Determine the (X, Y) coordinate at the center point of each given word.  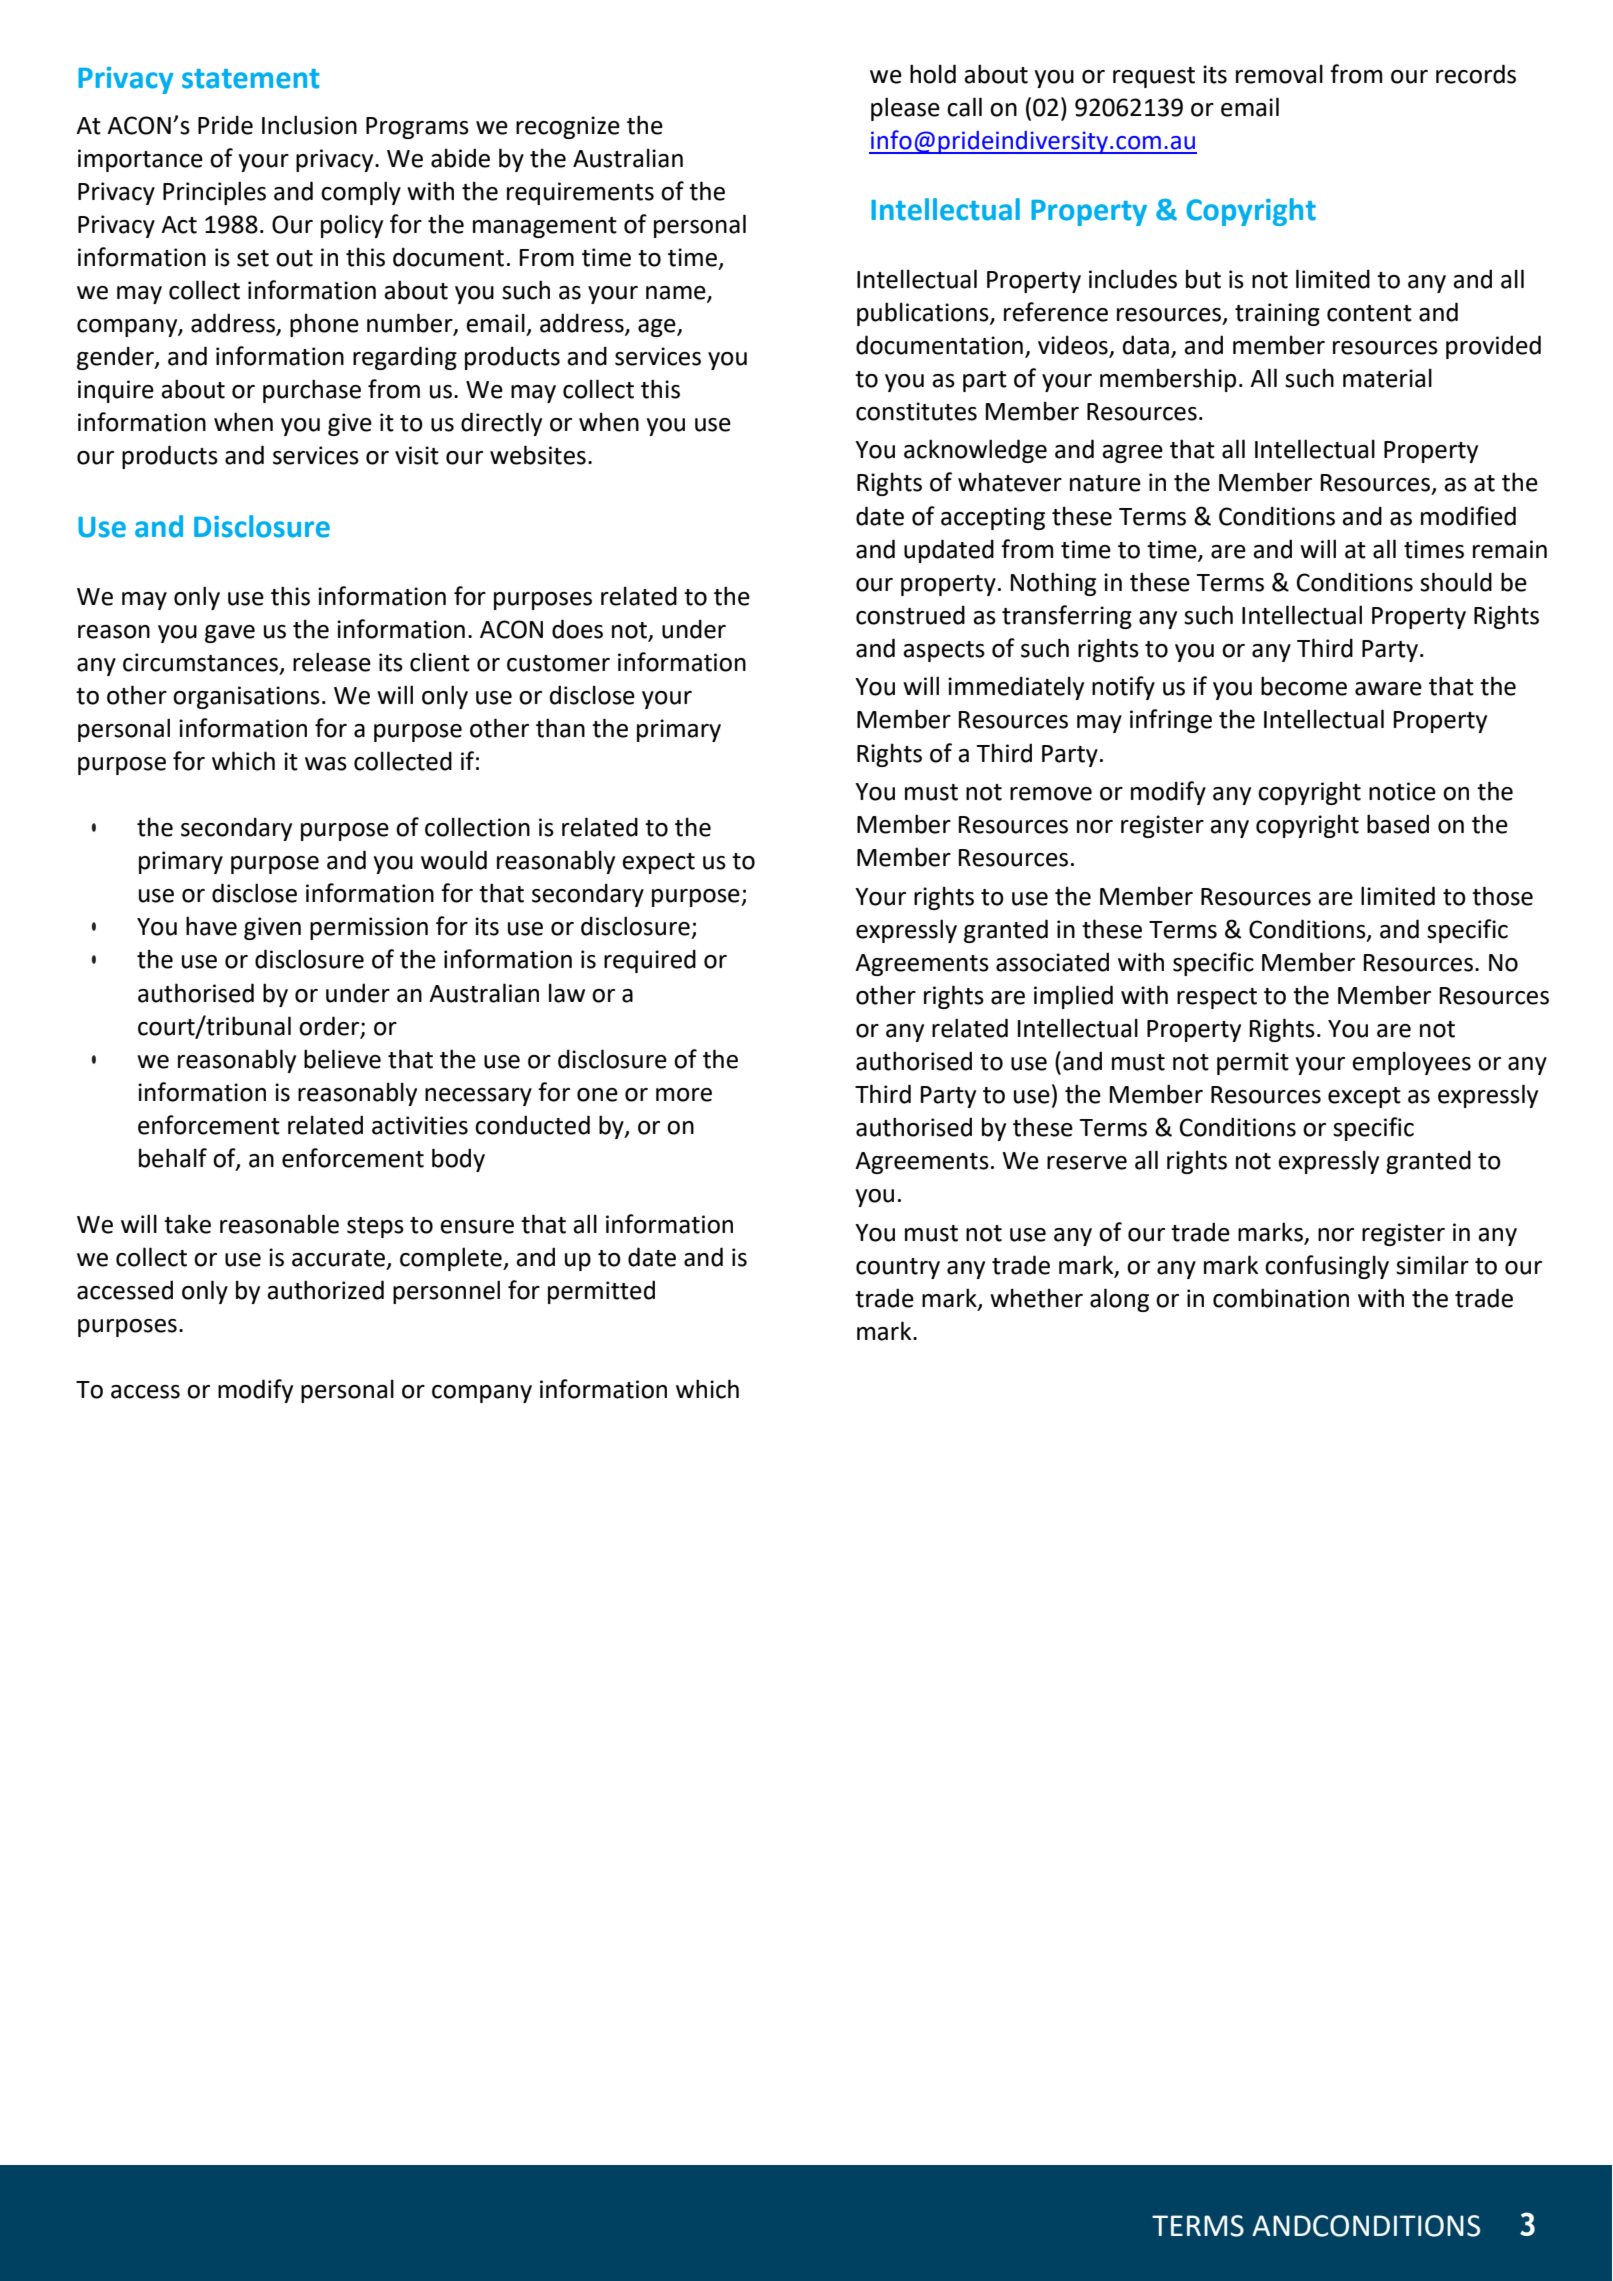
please (905, 109)
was (326, 764)
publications (924, 314)
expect (658, 863)
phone (324, 325)
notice (1402, 791)
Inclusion (309, 125)
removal (1279, 74)
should (1456, 582)
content (1369, 313)
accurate (340, 1259)
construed (910, 615)
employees (1411, 1063)
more (684, 1095)
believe (342, 1059)
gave (230, 634)
